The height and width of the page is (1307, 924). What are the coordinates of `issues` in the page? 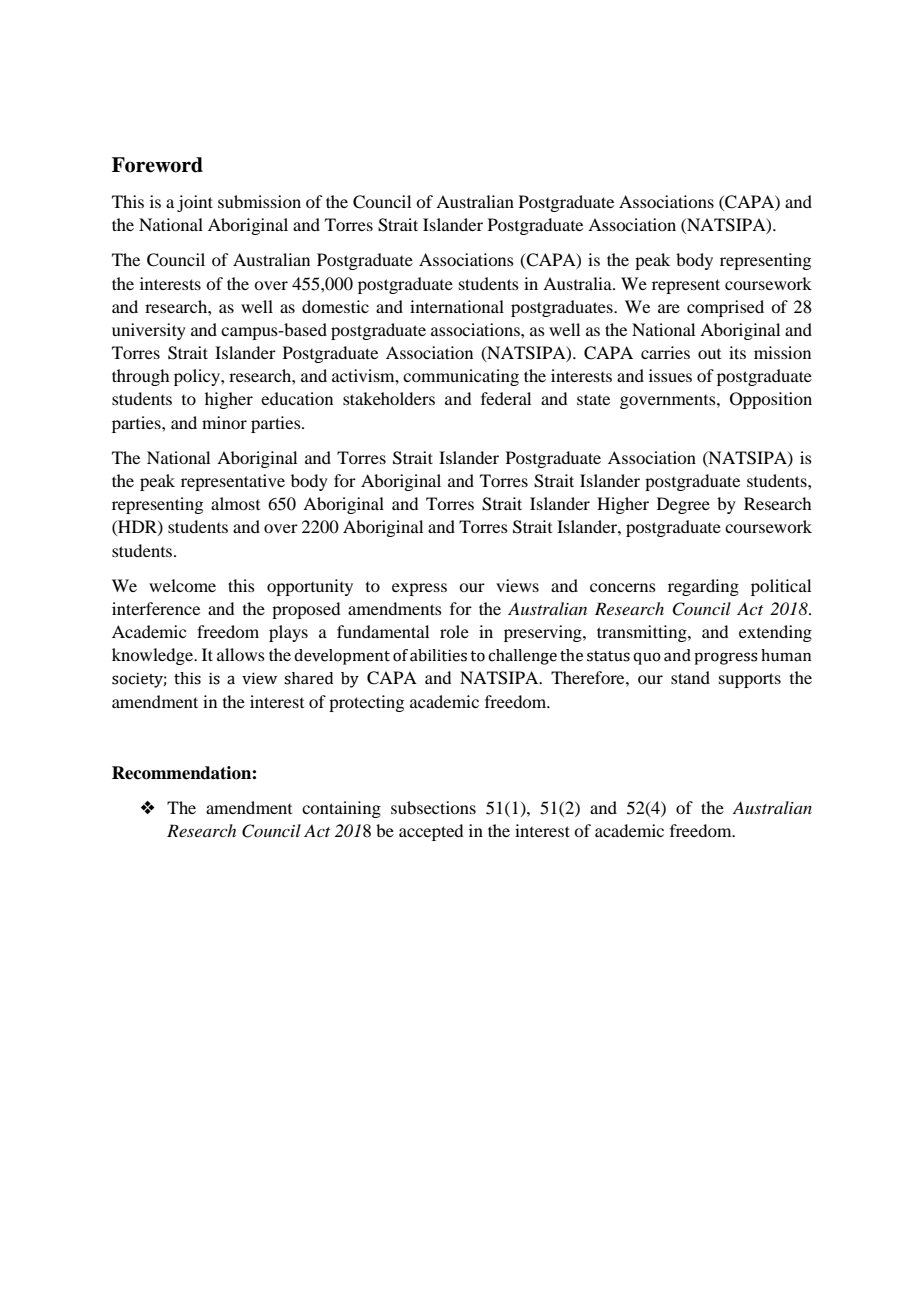 It's located at (670, 375).
